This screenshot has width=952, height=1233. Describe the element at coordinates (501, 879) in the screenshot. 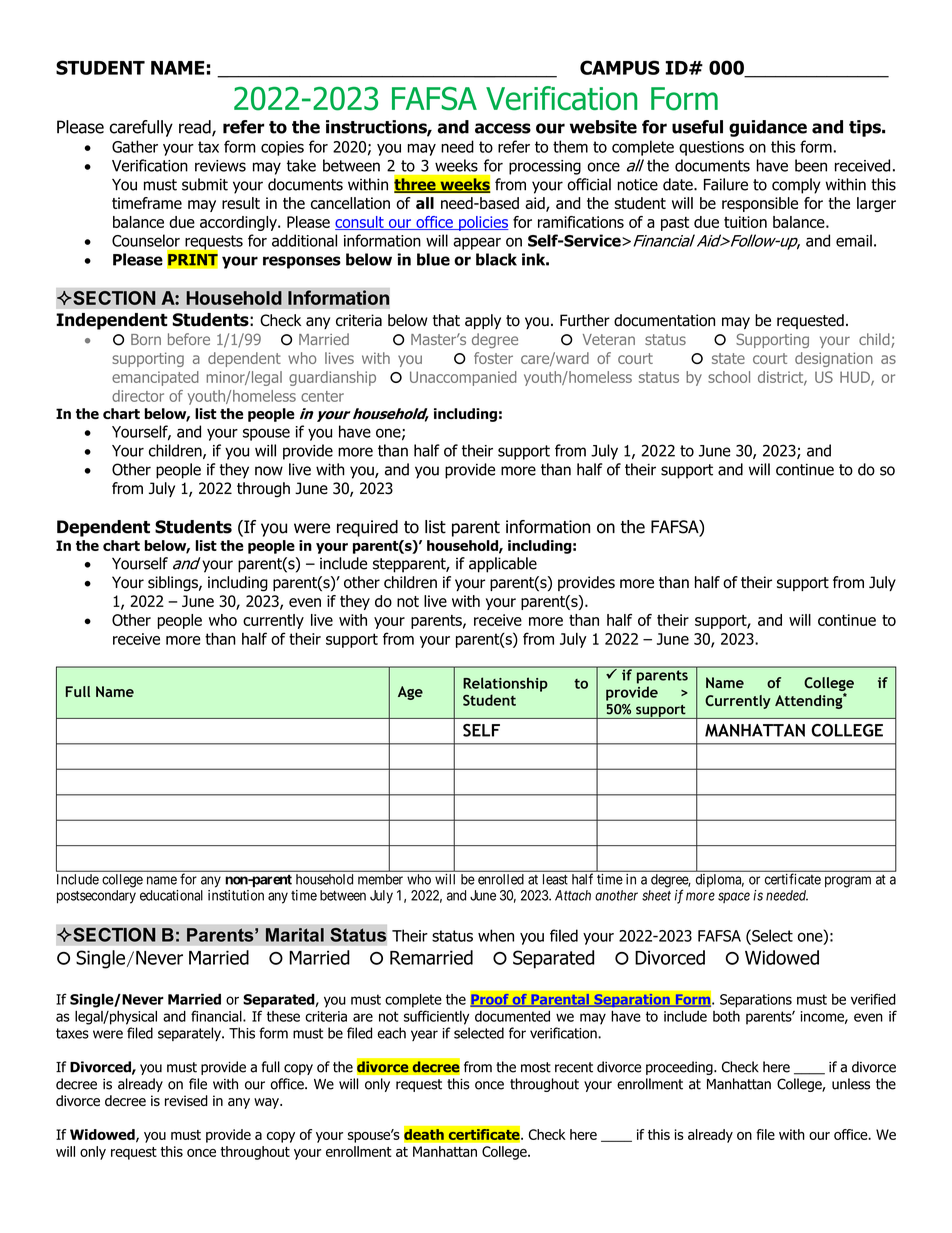

I see `enrolled` at that location.
